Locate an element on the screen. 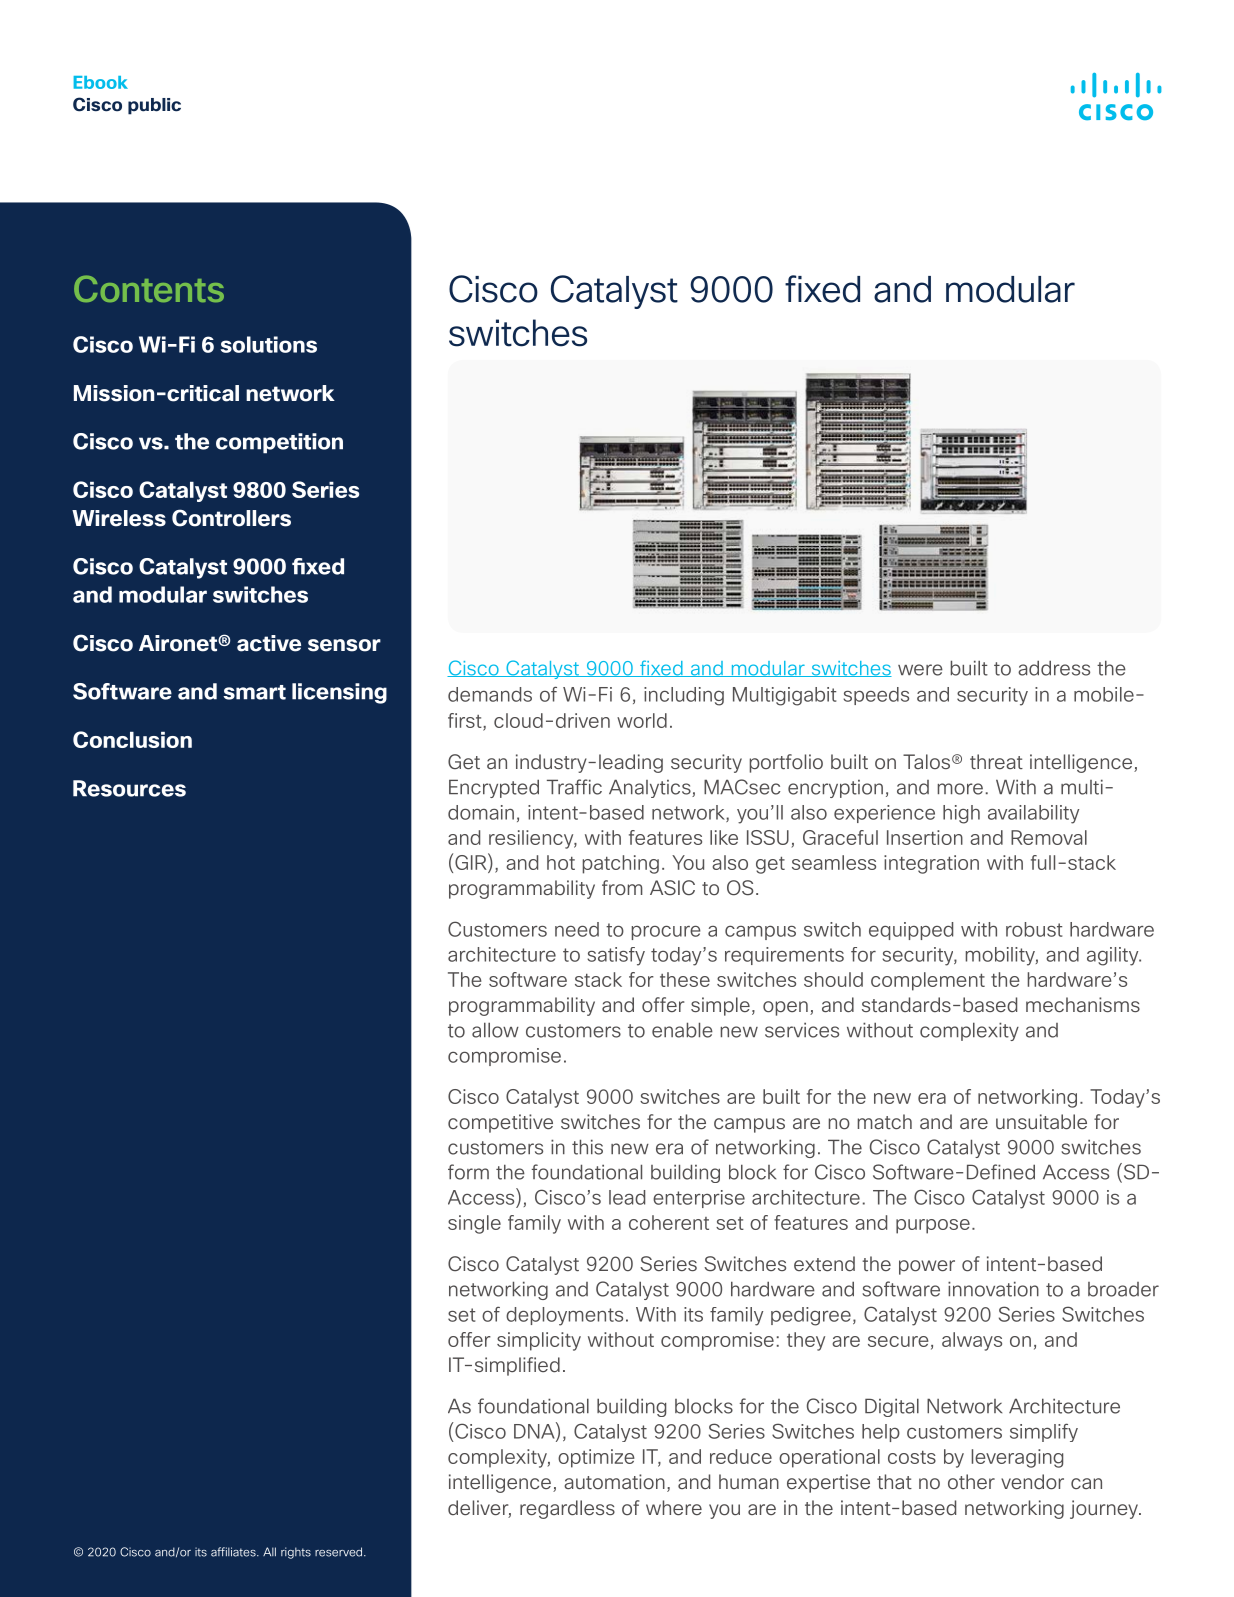 The width and height of the screenshot is (1234, 1597). purpose is located at coordinates (933, 1226).
